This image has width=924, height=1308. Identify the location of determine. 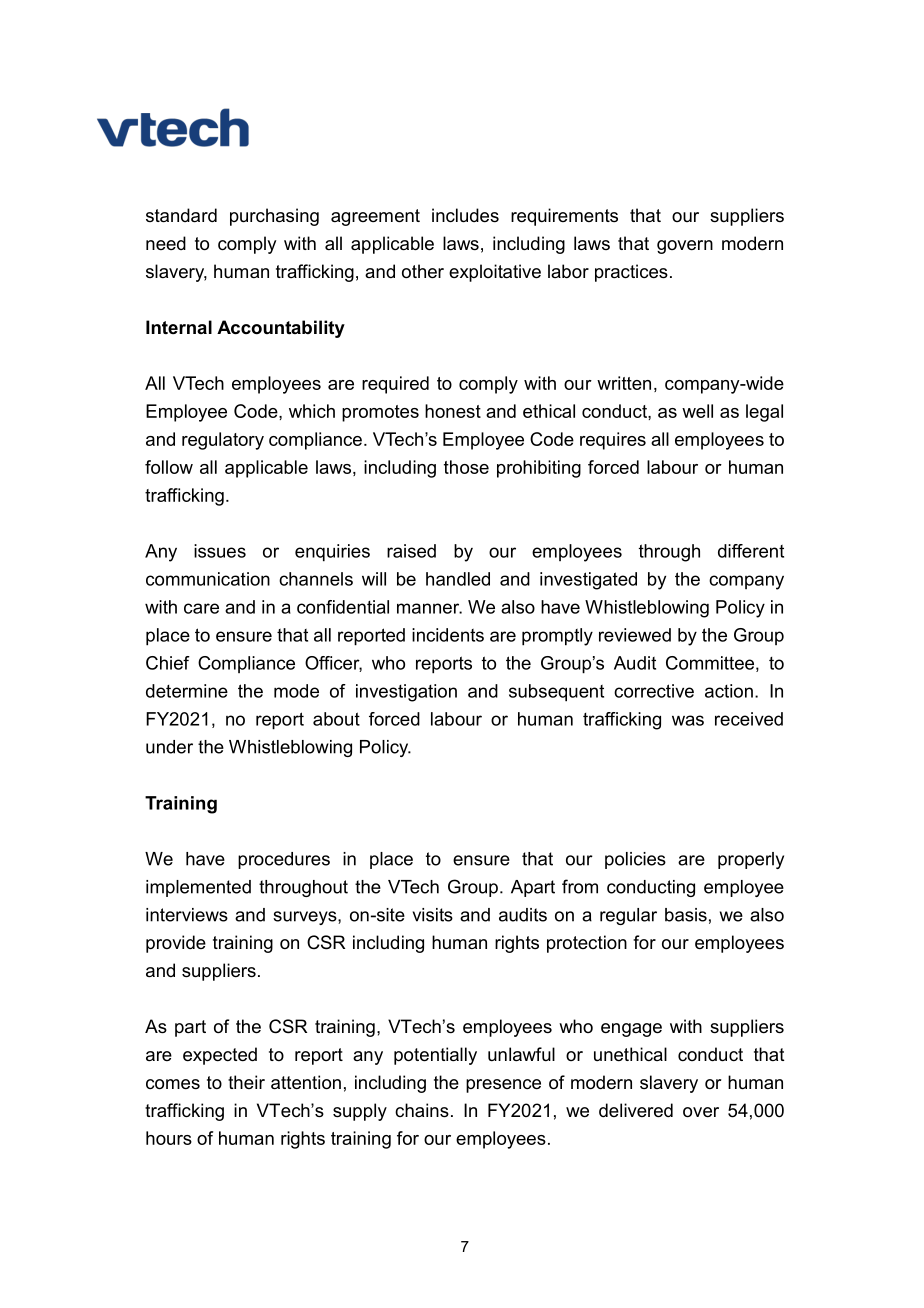
(187, 691).
